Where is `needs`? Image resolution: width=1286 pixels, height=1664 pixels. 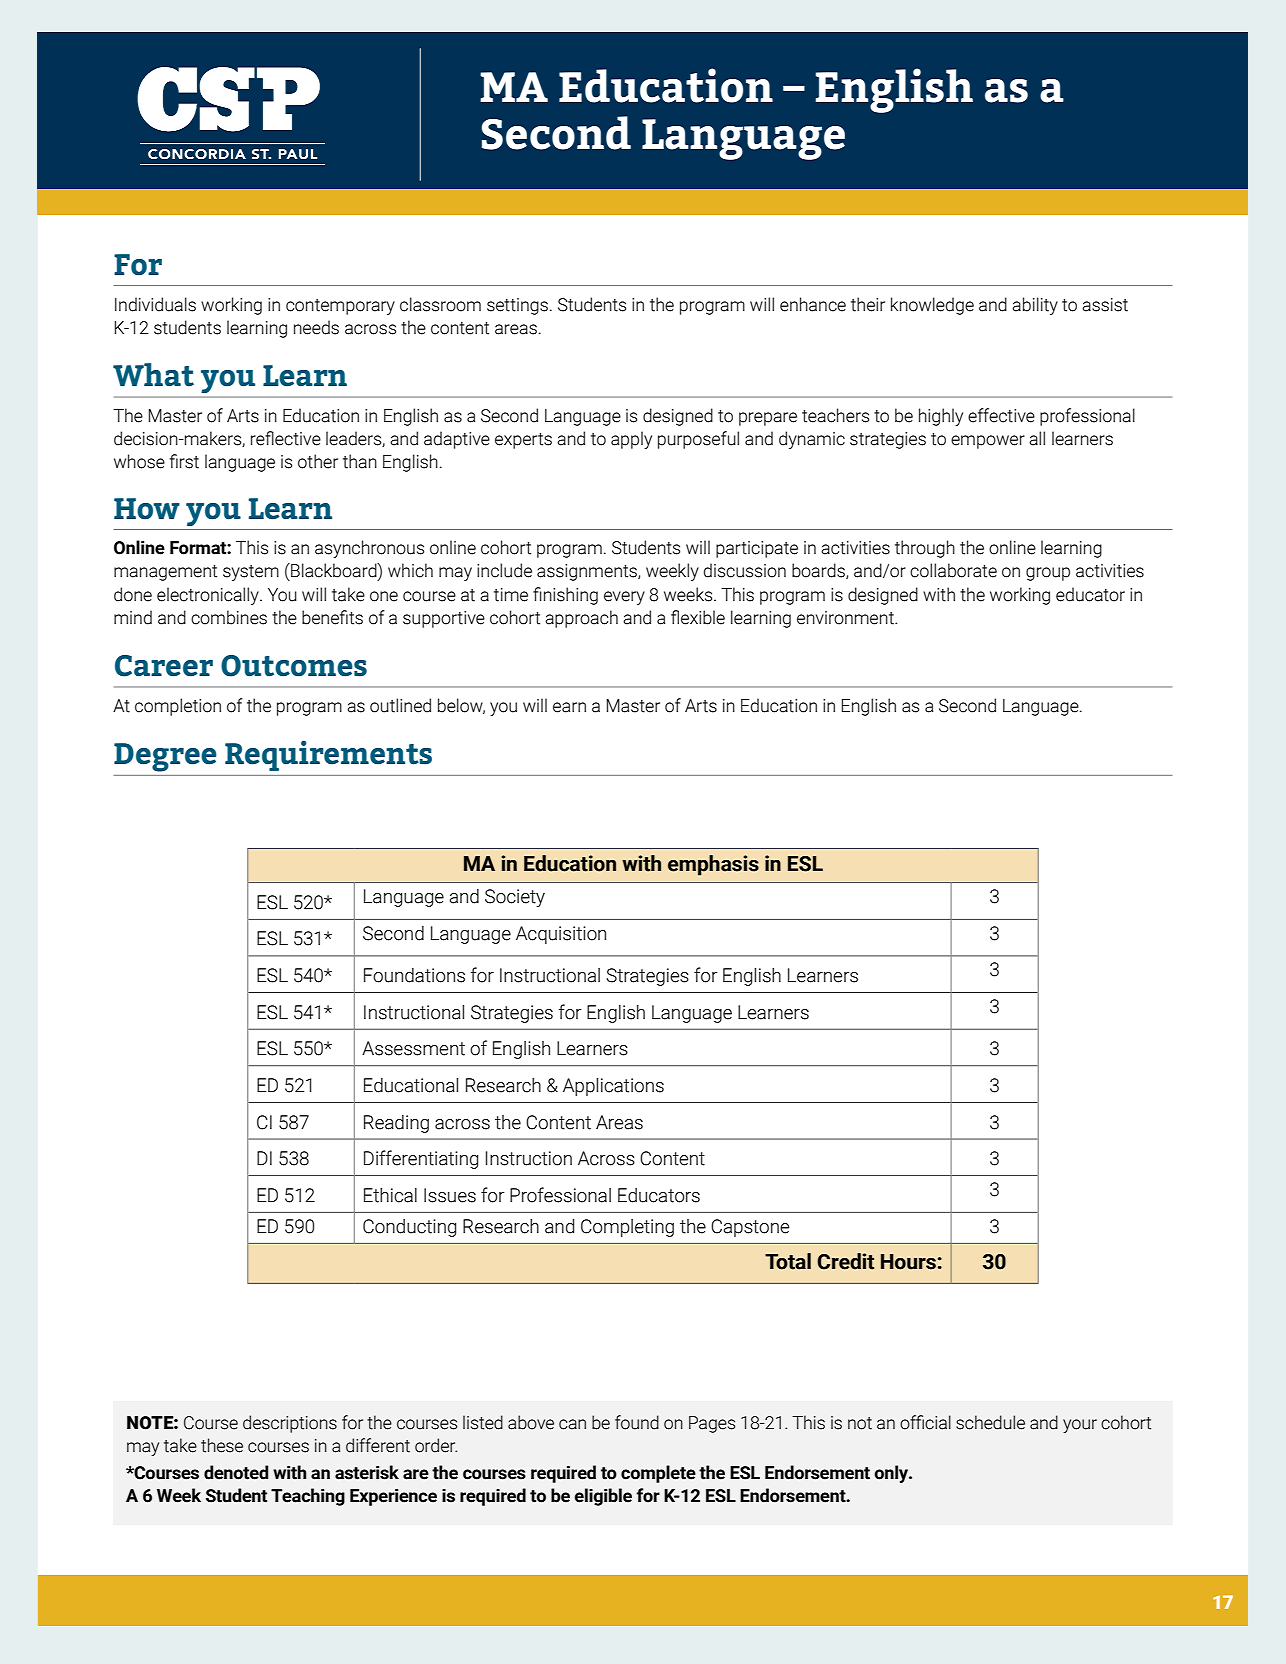 needs is located at coordinates (316, 327).
